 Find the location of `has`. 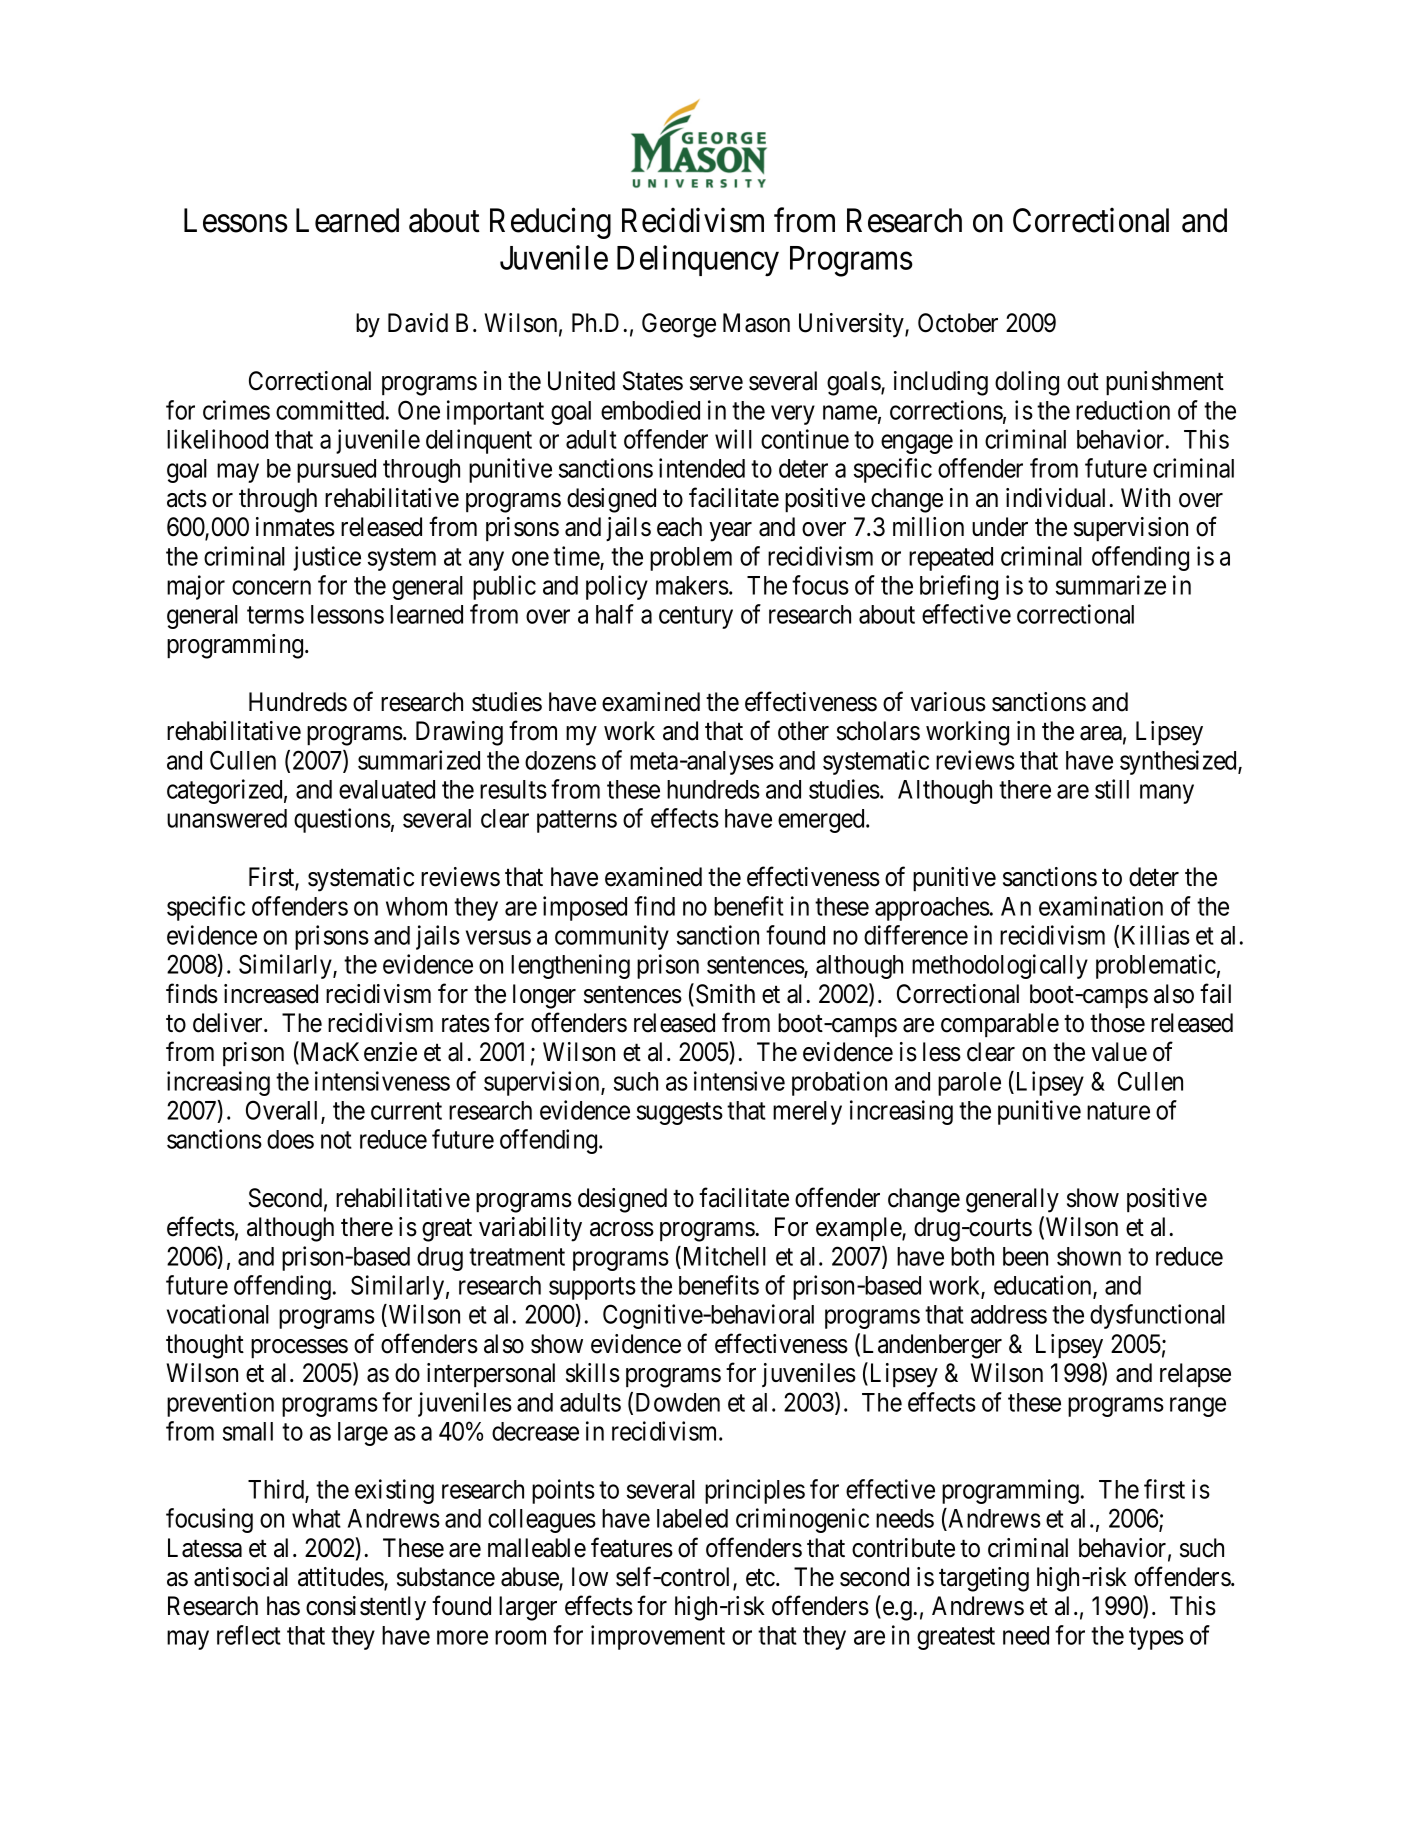

has is located at coordinates (283, 1606).
